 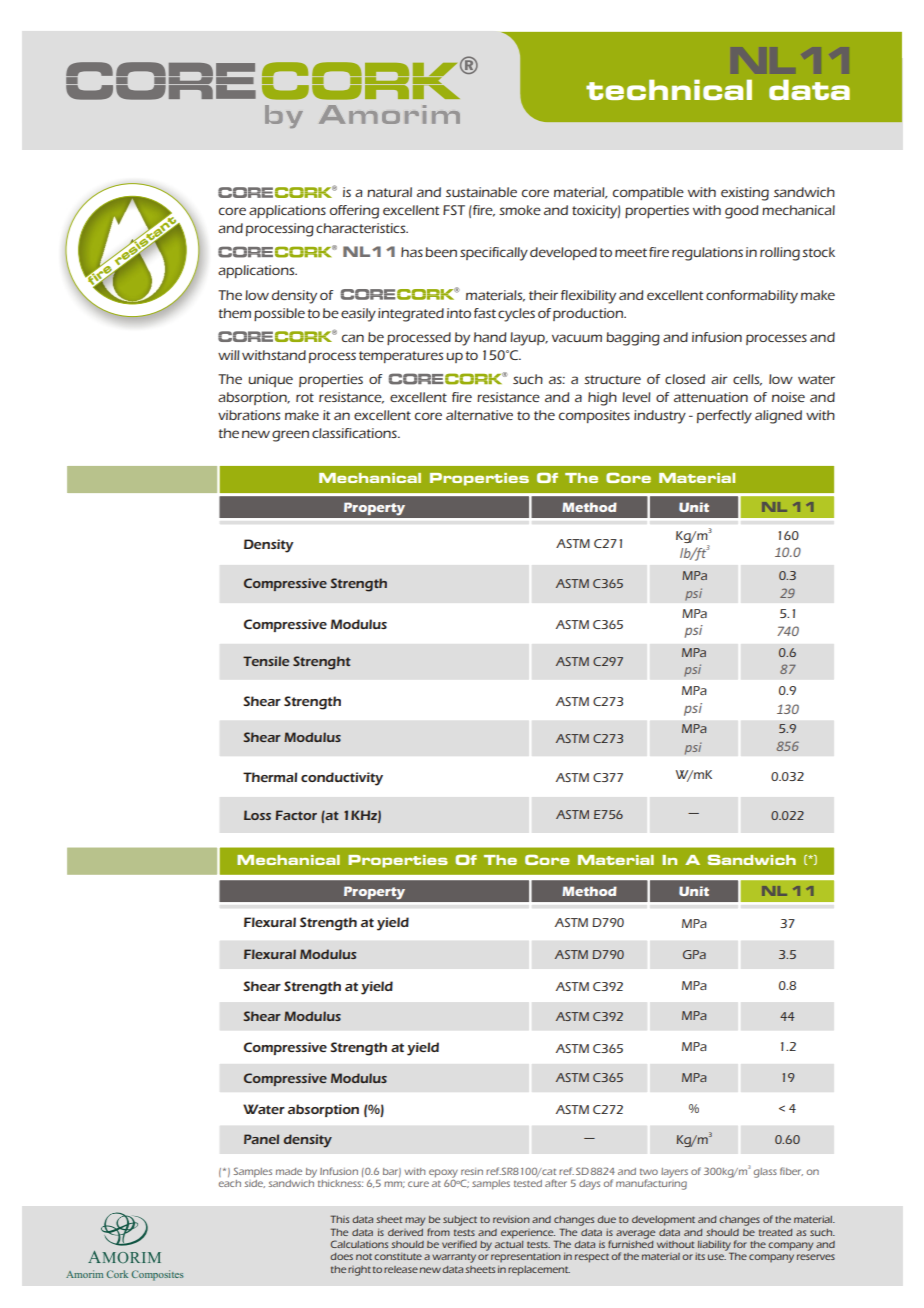 What do you see at coordinates (479, 415) in the screenshot?
I see `alternative` at bounding box center [479, 415].
